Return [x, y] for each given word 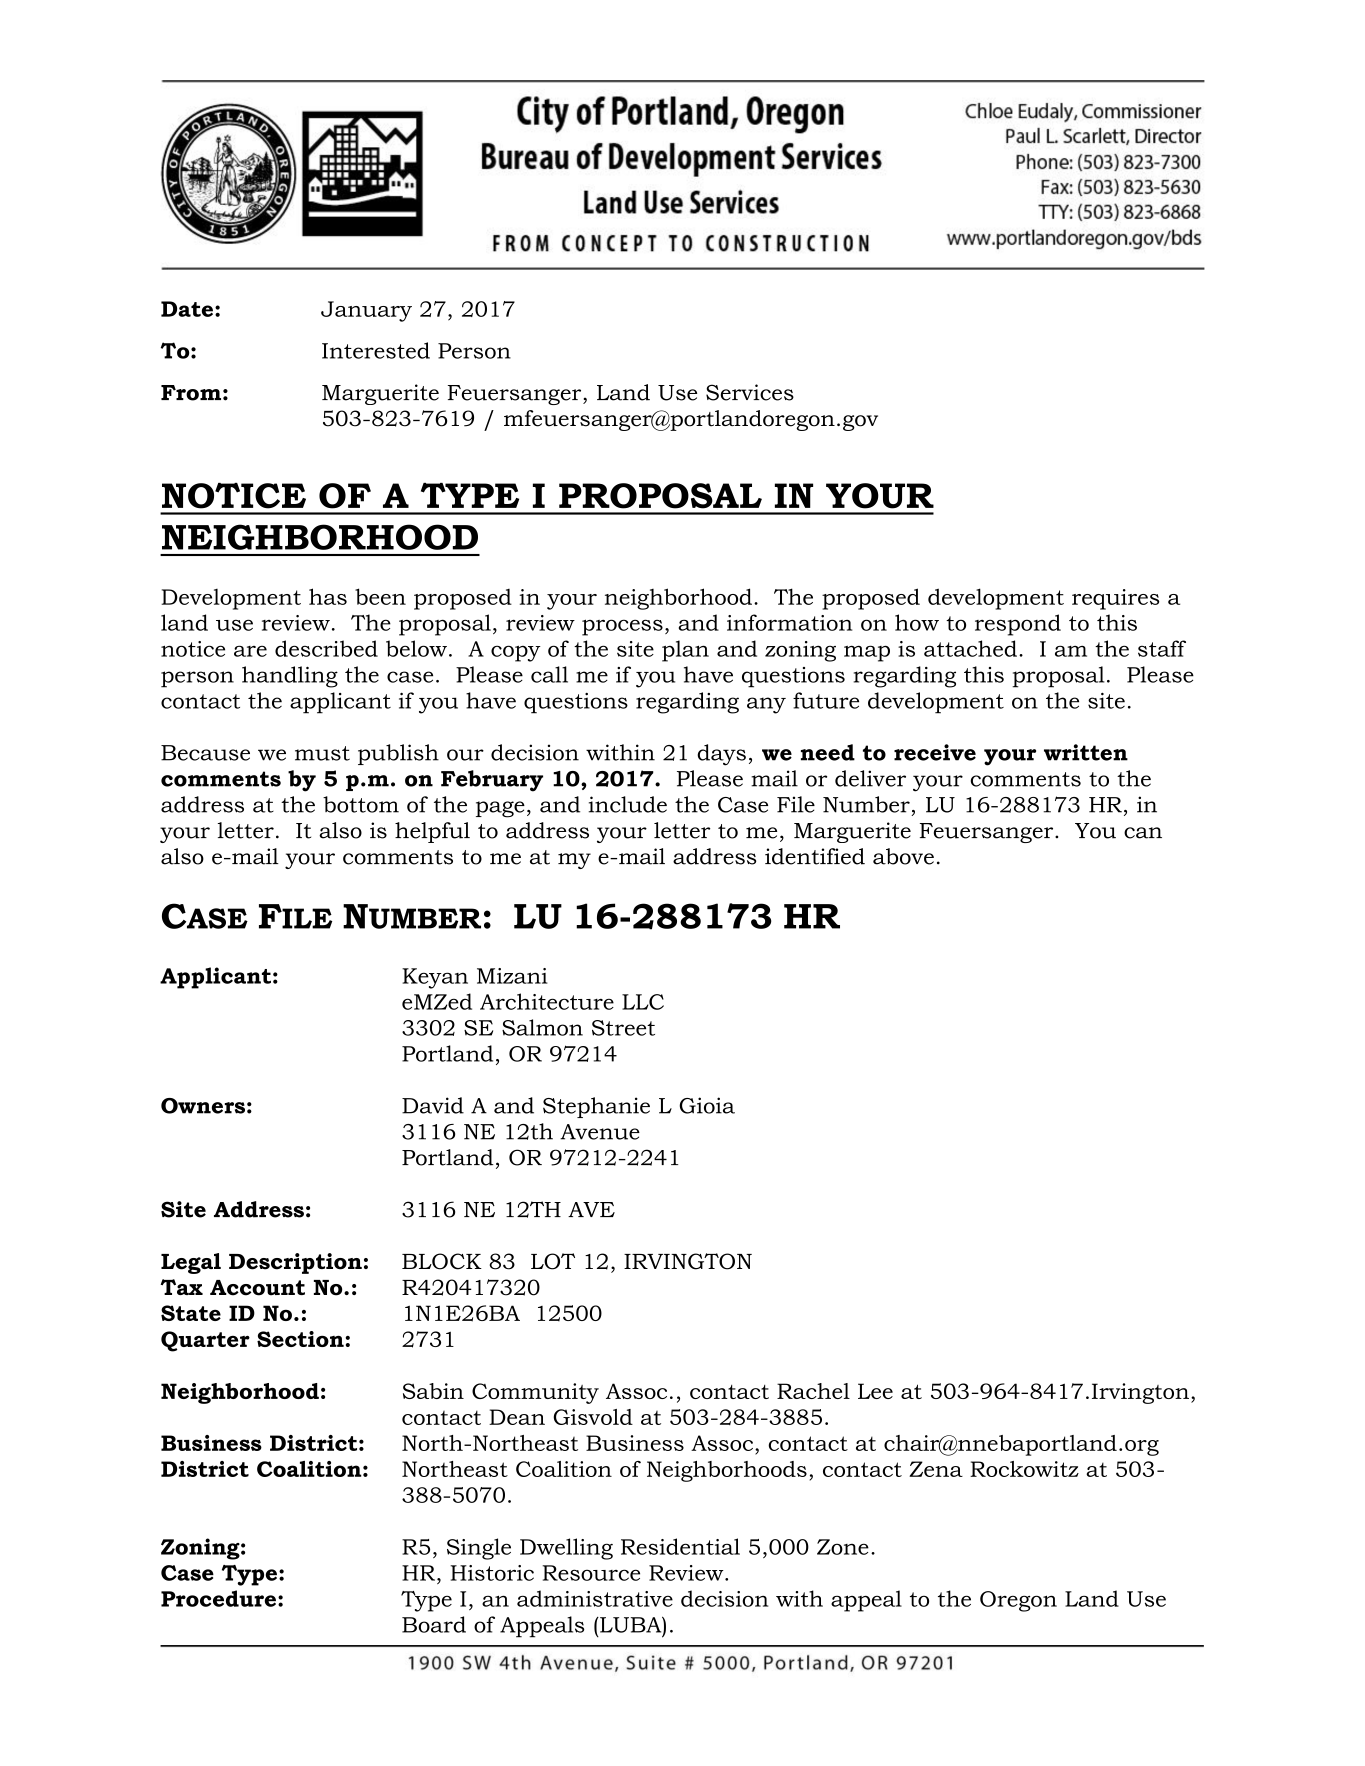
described [326, 648]
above [903, 856]
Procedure [220, 1598]
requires [1115, 599]
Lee [875, 1391]
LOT [553, 1261]
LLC [643, 1002]
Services [750, 392]
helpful [432, 832]
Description [295, 1263]
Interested [376, 350]
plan [685, 651]
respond [1018, 625]
